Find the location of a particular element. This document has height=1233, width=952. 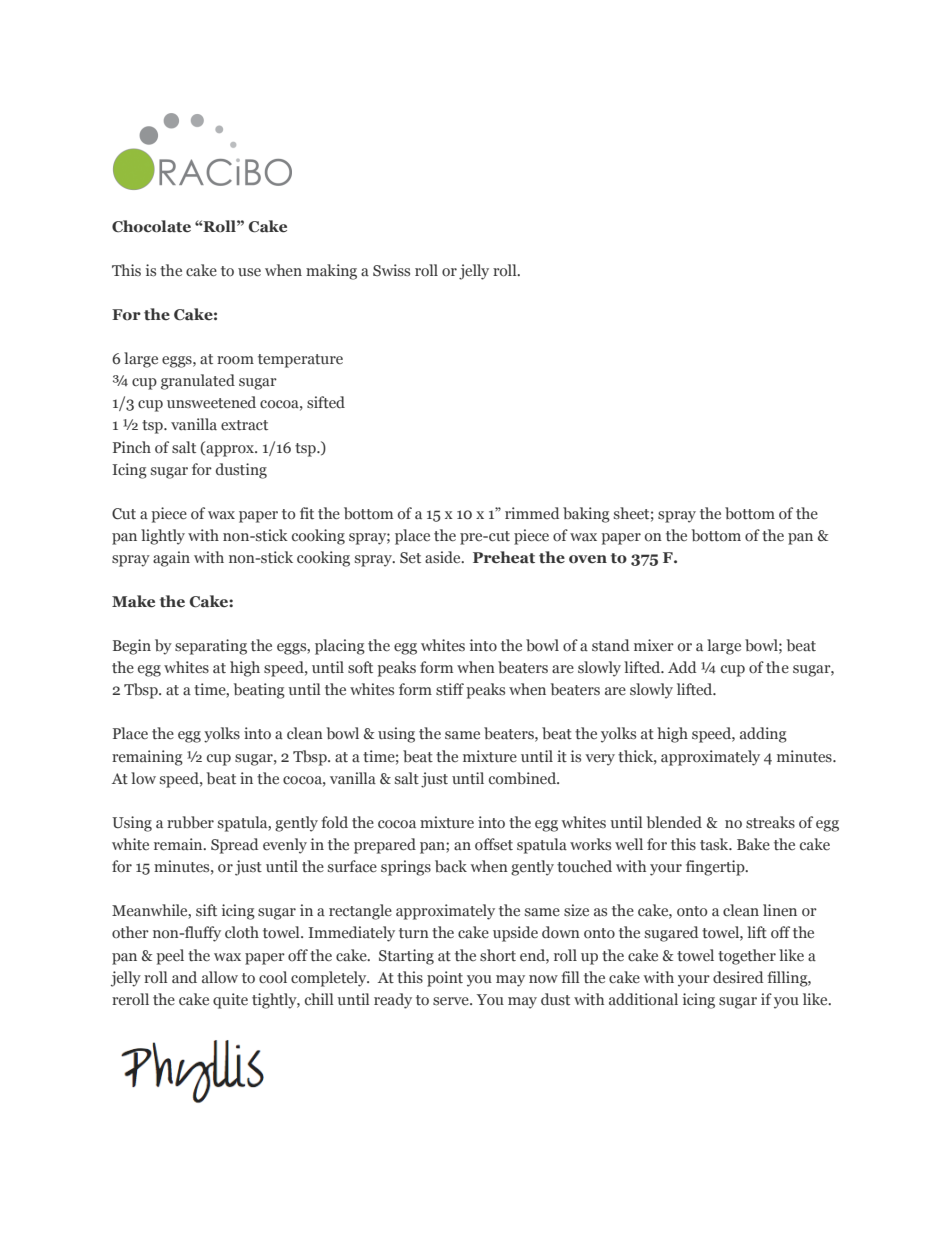

aside is located at coordinates (444, 557).
